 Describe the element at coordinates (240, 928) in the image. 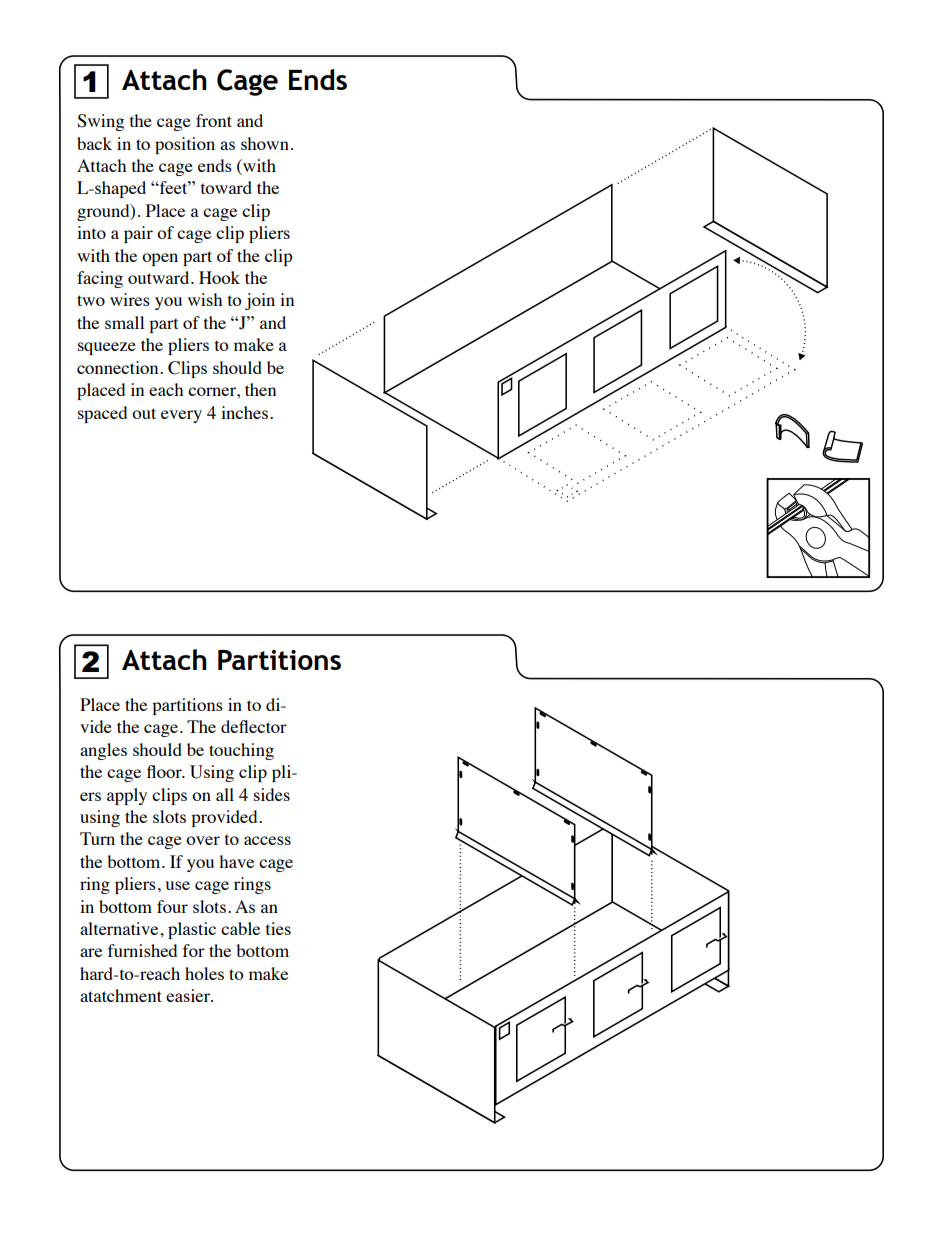

I see `cable` at that location.
